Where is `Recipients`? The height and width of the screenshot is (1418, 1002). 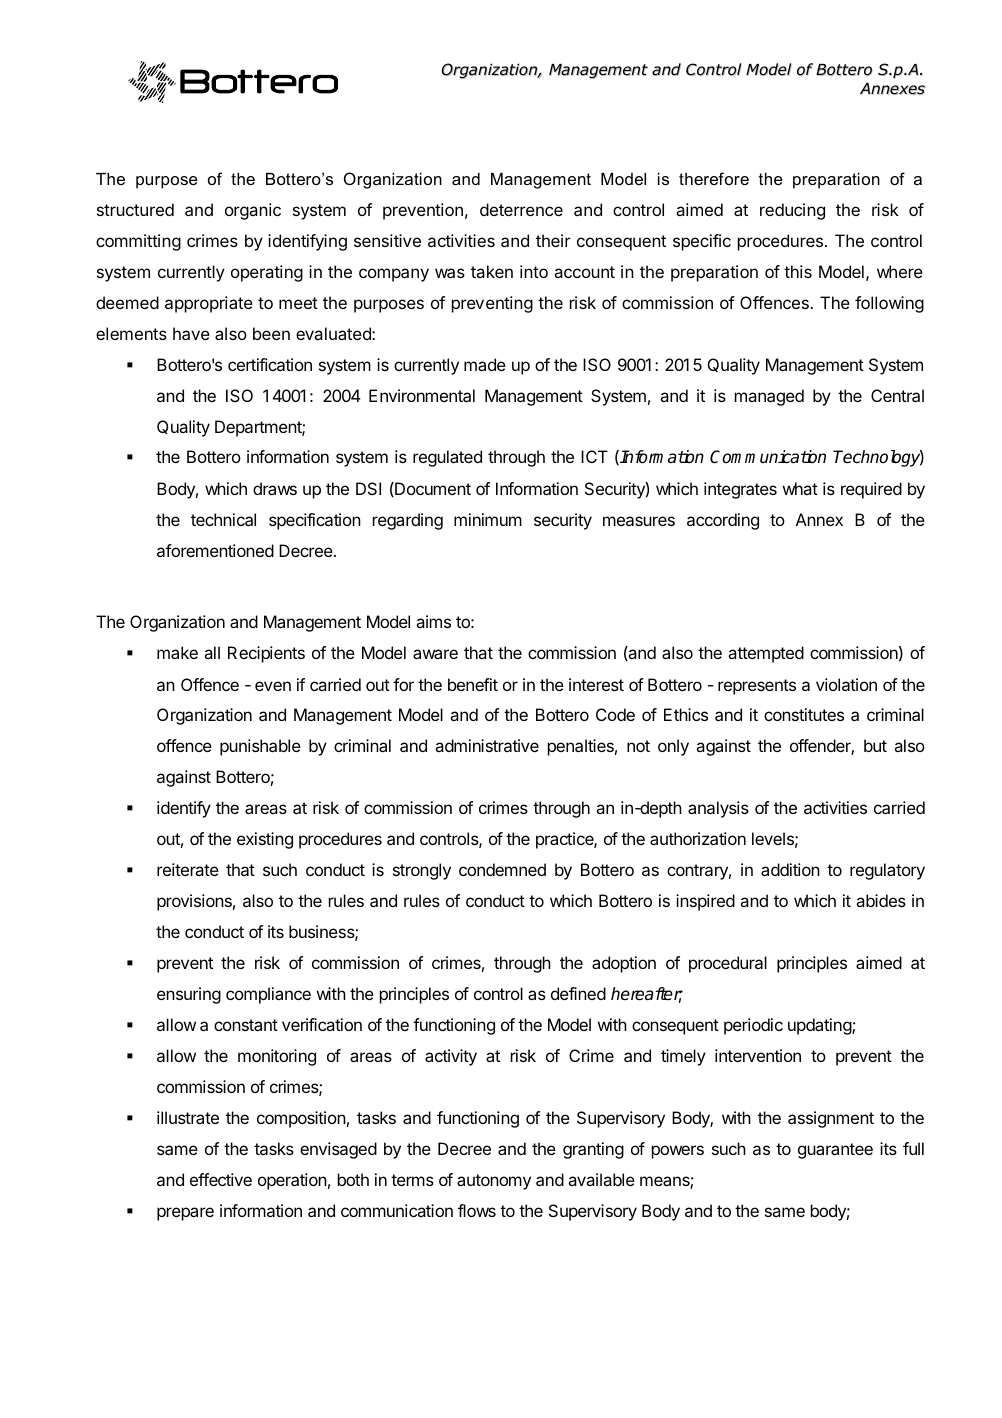
Recipients is located at coordinates (266, 654).
